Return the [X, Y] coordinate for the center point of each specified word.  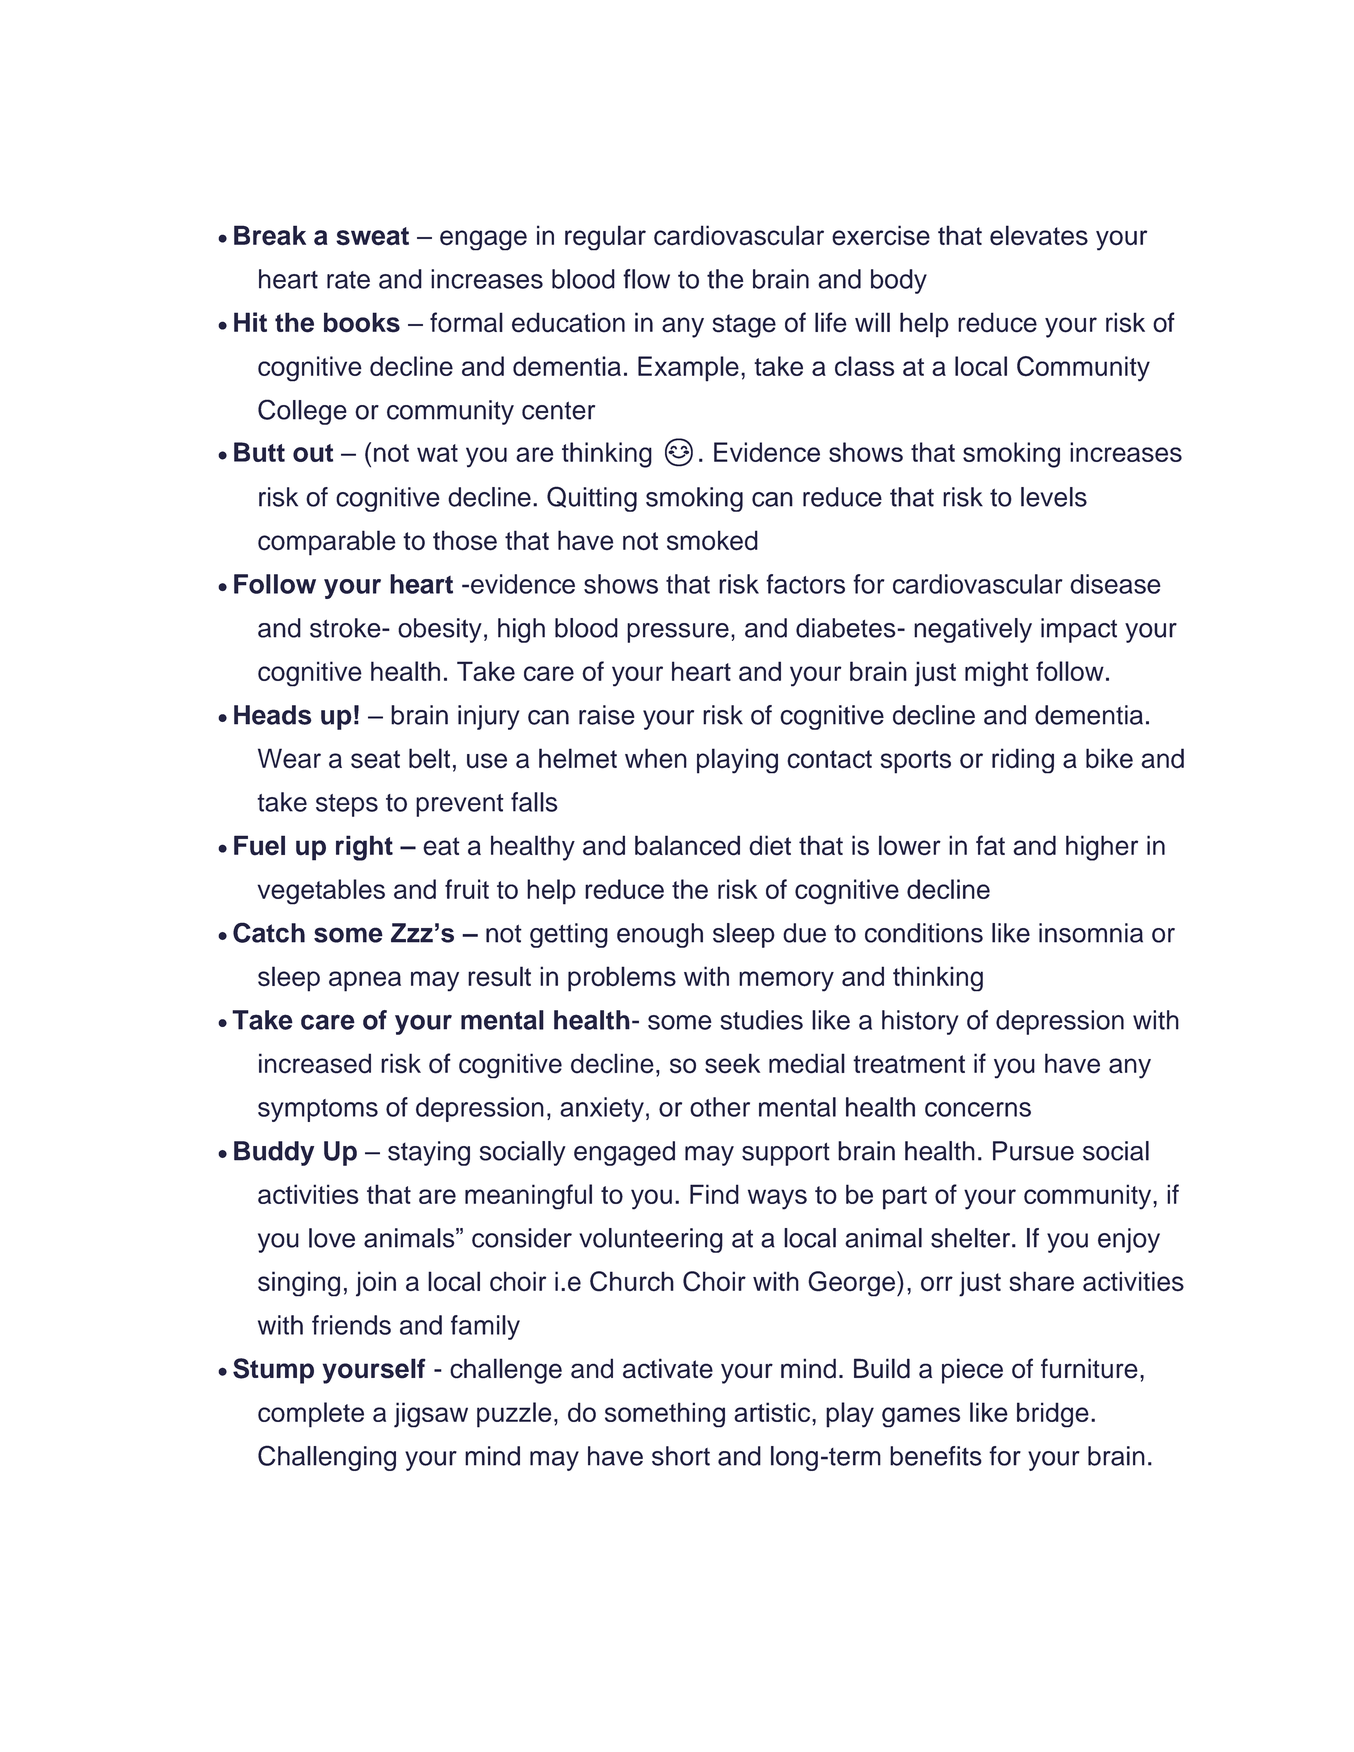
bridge [1053, 1415]
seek [732, 1063]
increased [315, 1063]
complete [311, 1415]
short [681, 1456]
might [996, 674]
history [920, 1022]
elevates [1039, 235]
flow [646, 279]
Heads [273, 715]
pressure [678, 633]
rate [348, 280]
